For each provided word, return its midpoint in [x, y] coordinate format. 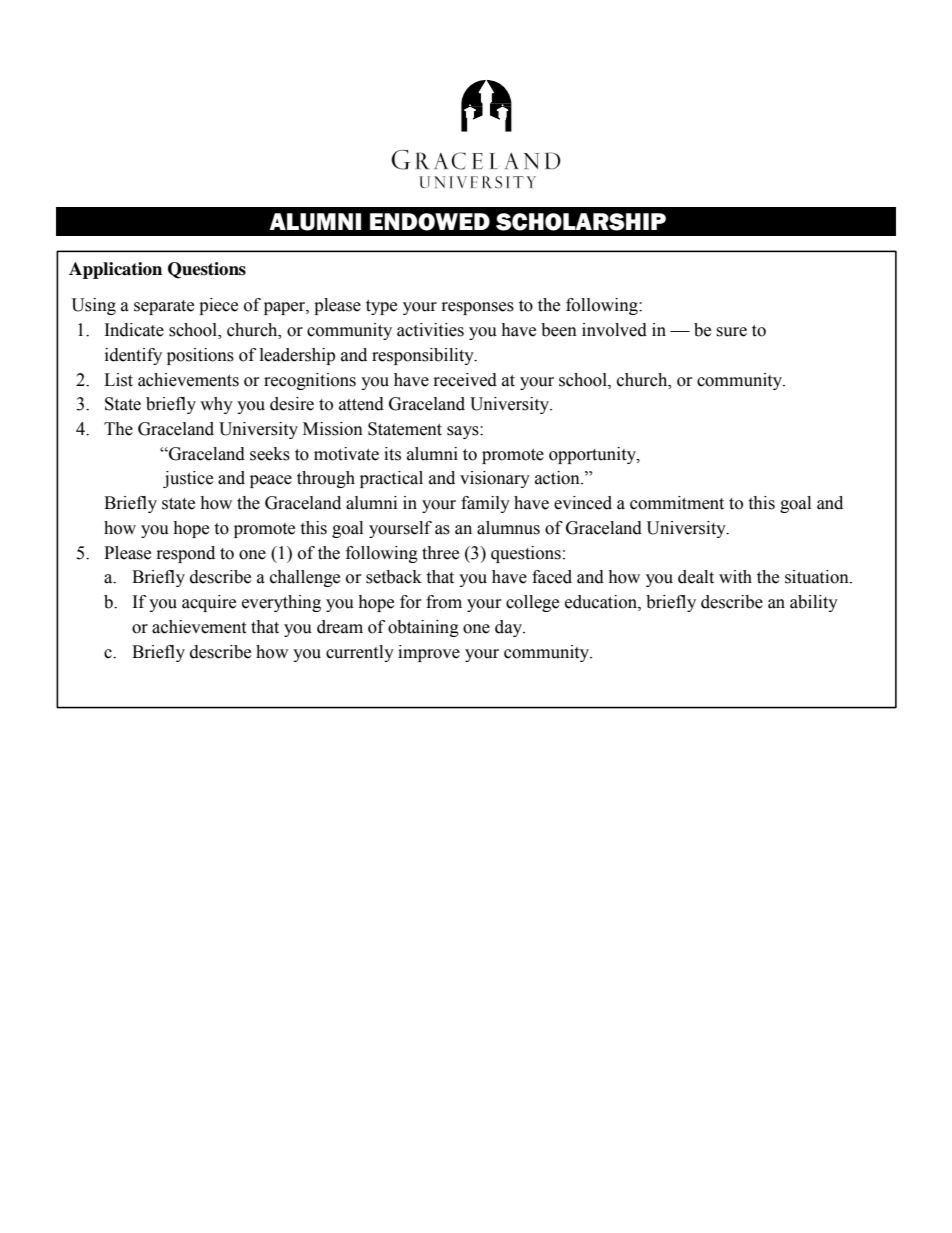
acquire [209, 603]
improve [429, 653]
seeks [270, 454]
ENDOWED [430, 222]
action [558, 478]
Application [115, 270]
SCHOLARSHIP [581, 222]
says [464, 432]
